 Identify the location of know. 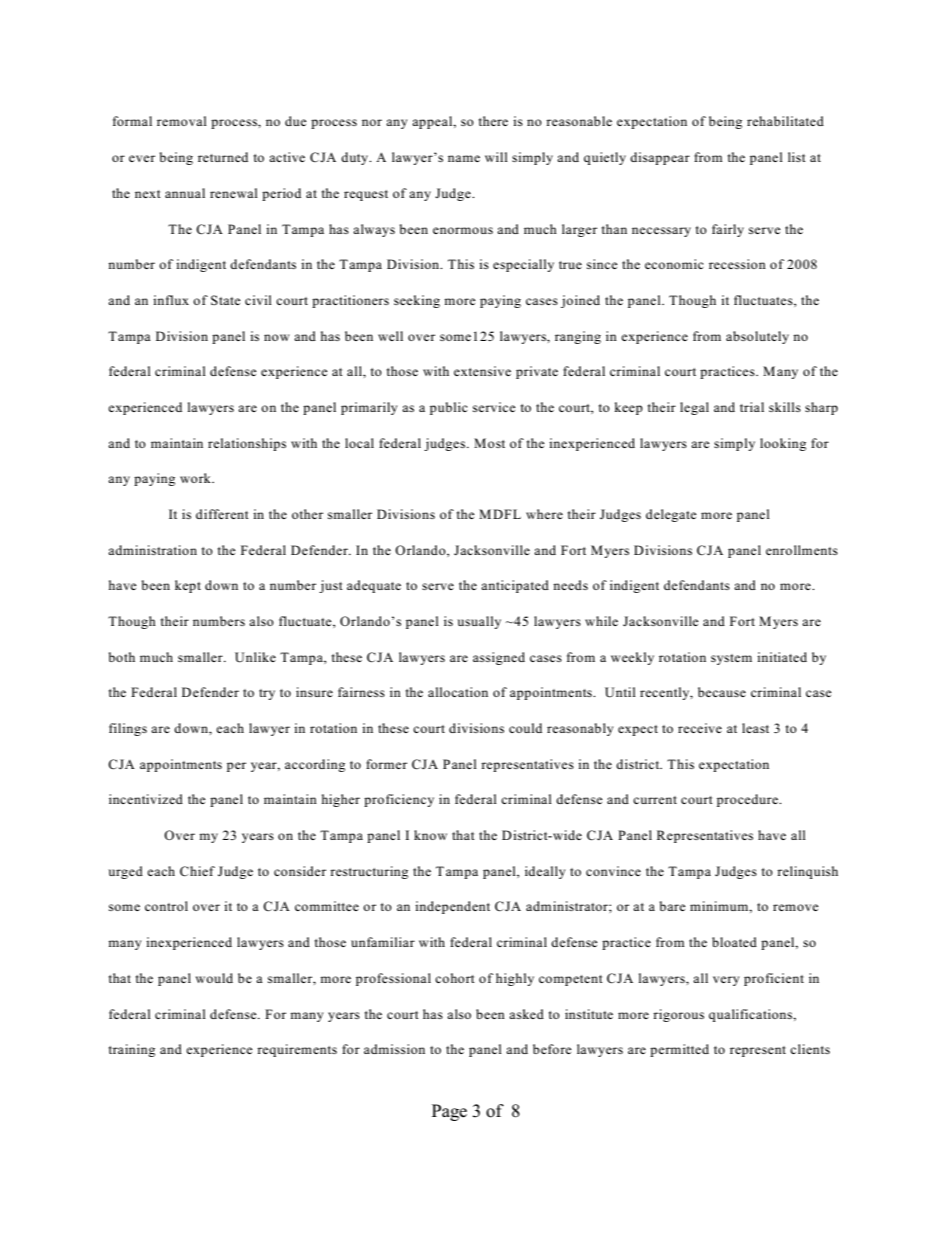
(430, 835).
